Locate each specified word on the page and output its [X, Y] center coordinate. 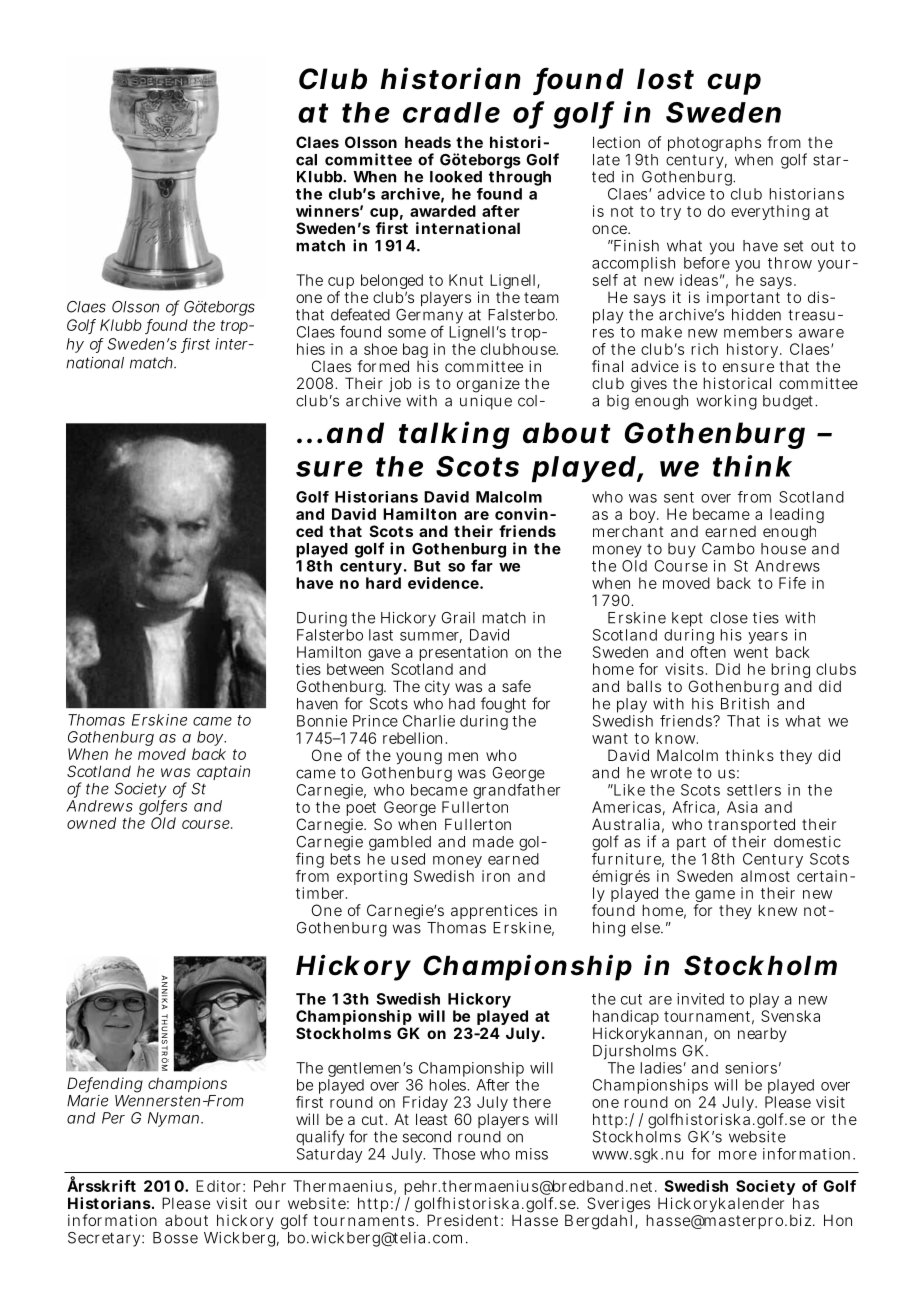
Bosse [175, 1238]
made [493, 842]
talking [454, 435]
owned [91, 823]
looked [456, 177]
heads [428, 142]
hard [383, 583]
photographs [714, 144]
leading [797, 517]
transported [751, 827]
